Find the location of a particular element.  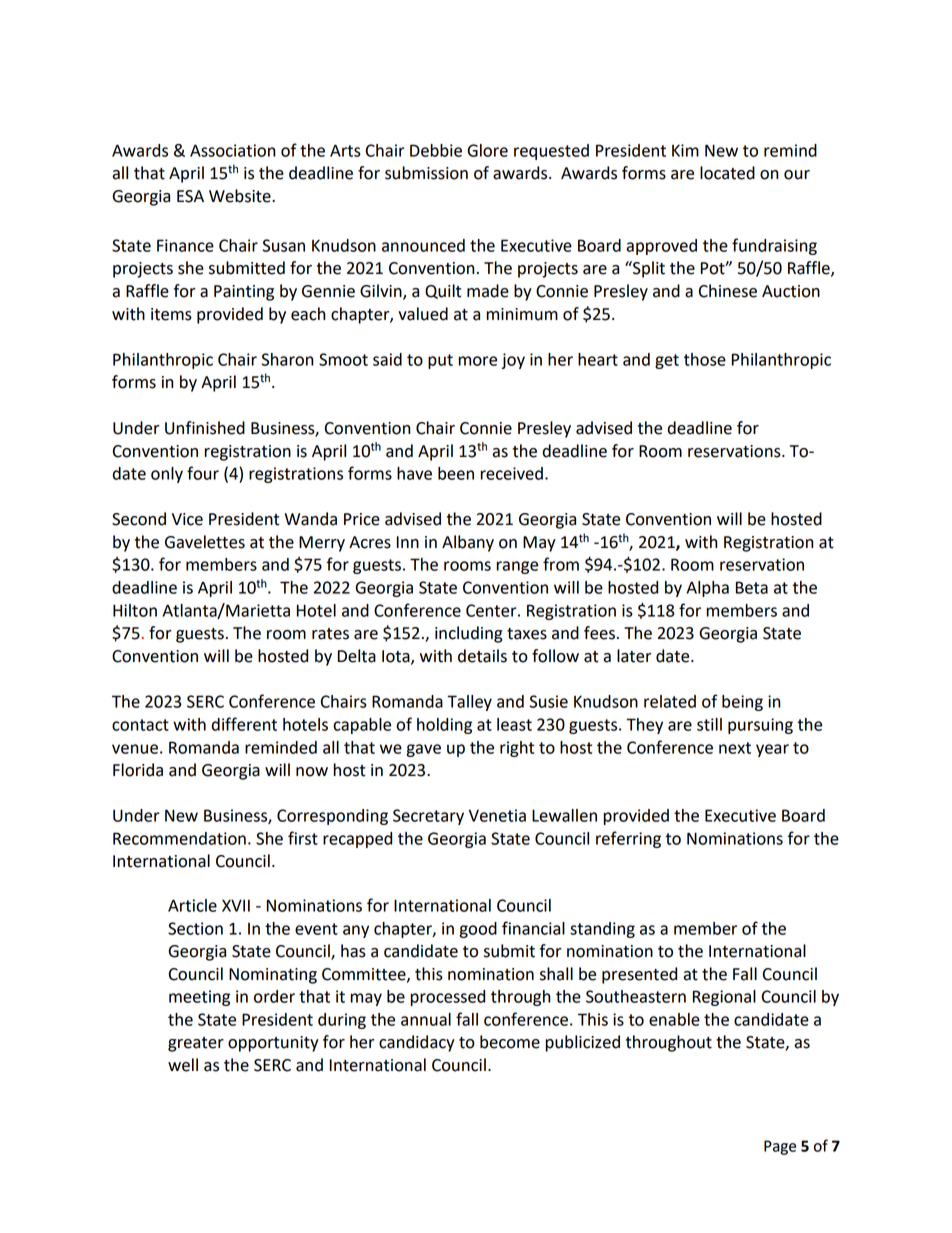

being is located at coordinates (742, 703).
